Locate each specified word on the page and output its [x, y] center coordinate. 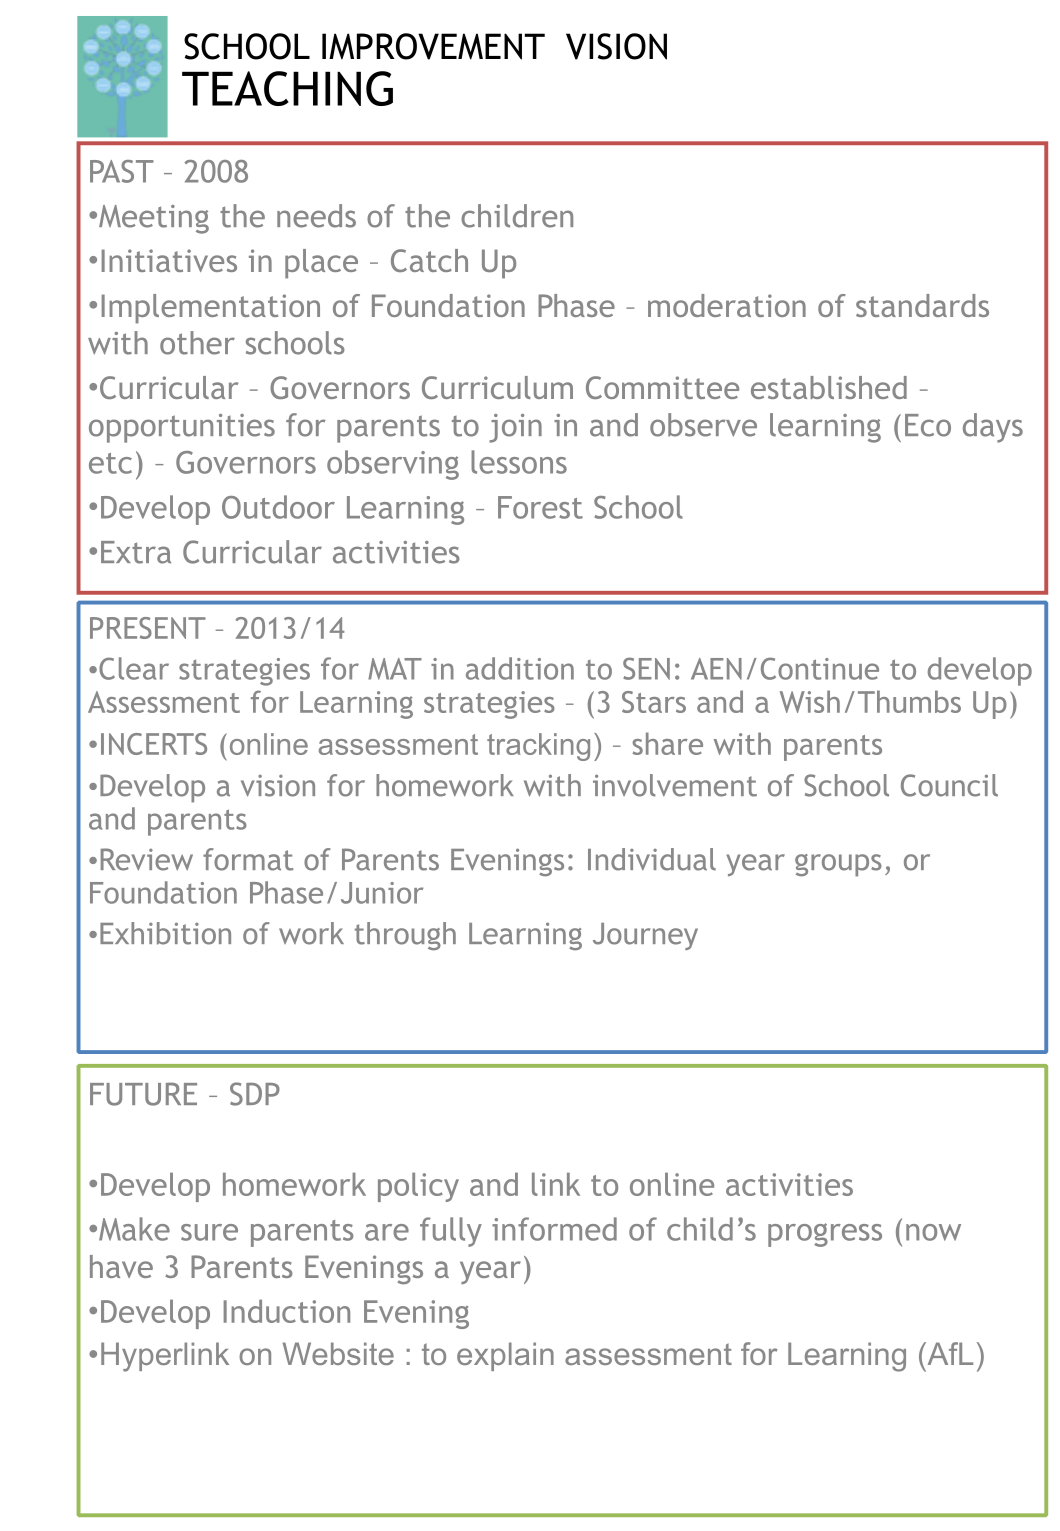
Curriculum [497, 387]
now [933, 1232]
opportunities [182, 428]
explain [505, 1356]
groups [838, 865]
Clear [134, 668]
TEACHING [287, 88]
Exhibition [165, 933]
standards [922, 305]
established [829, 387]
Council [949, 785]
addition [520, 668]
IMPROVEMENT [433, 46]
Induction [287, 1311]
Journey [645, 936]
